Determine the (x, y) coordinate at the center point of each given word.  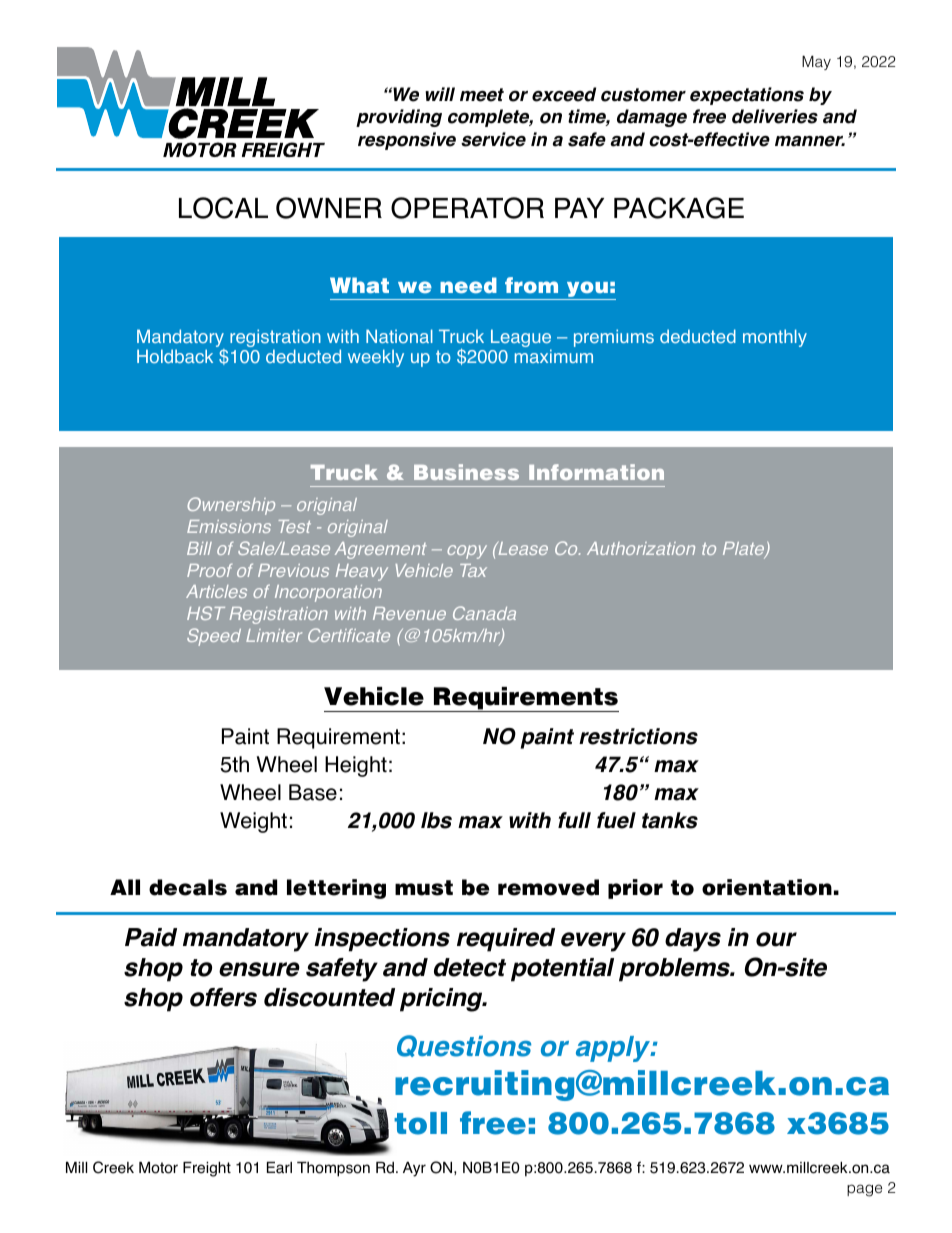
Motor (158, 1168)
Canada (484, 613)
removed (548, 887)
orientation (767, 887)
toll (420, 1123)
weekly (376, 358)
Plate (745, 550)
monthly (775, 338)
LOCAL (223, 208)
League (521, 339)
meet (482, 95)
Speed (214, 637)
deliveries (775, 116)
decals (188, 887)
